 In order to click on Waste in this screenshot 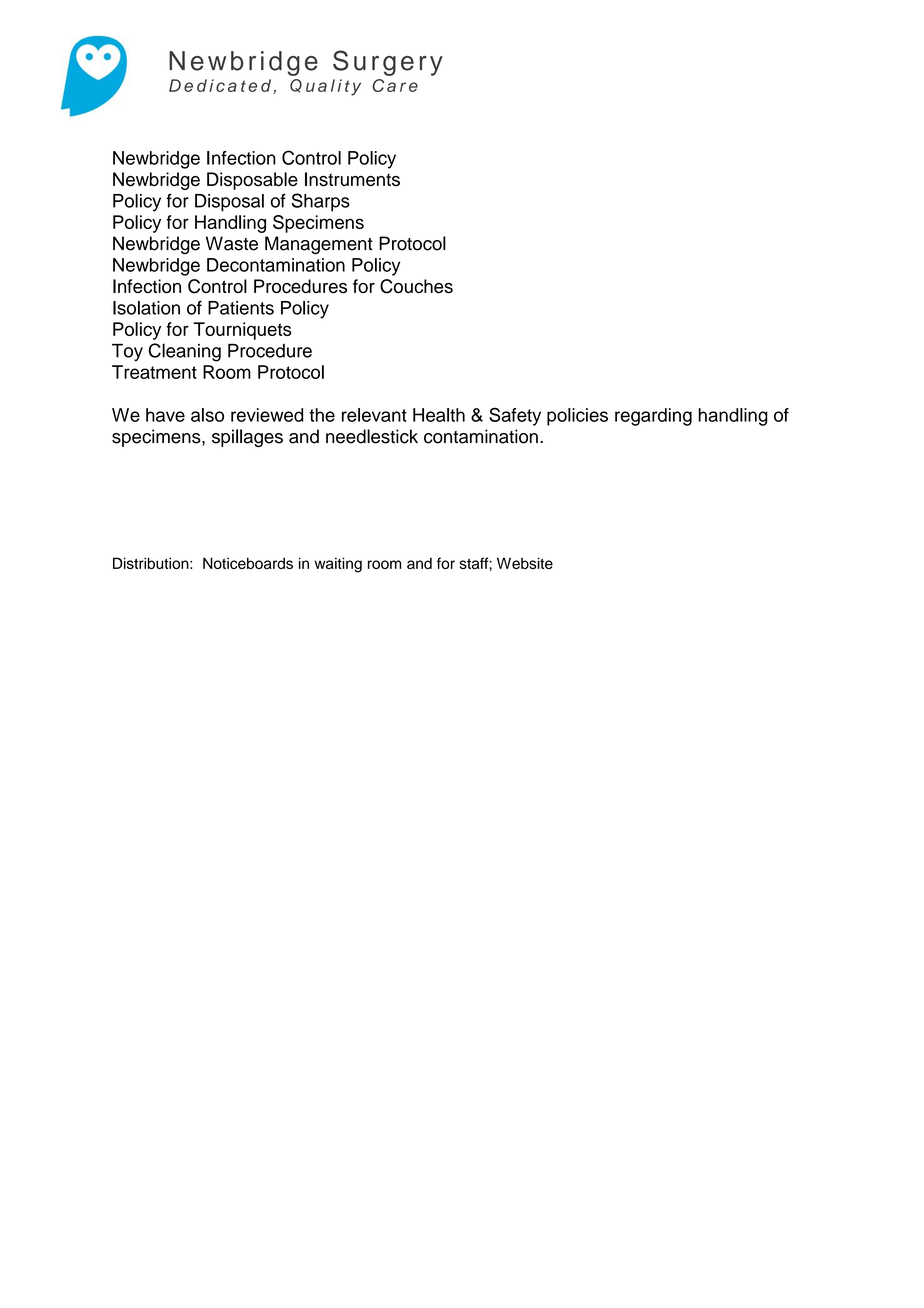, I will do `click(232, 243)`.
